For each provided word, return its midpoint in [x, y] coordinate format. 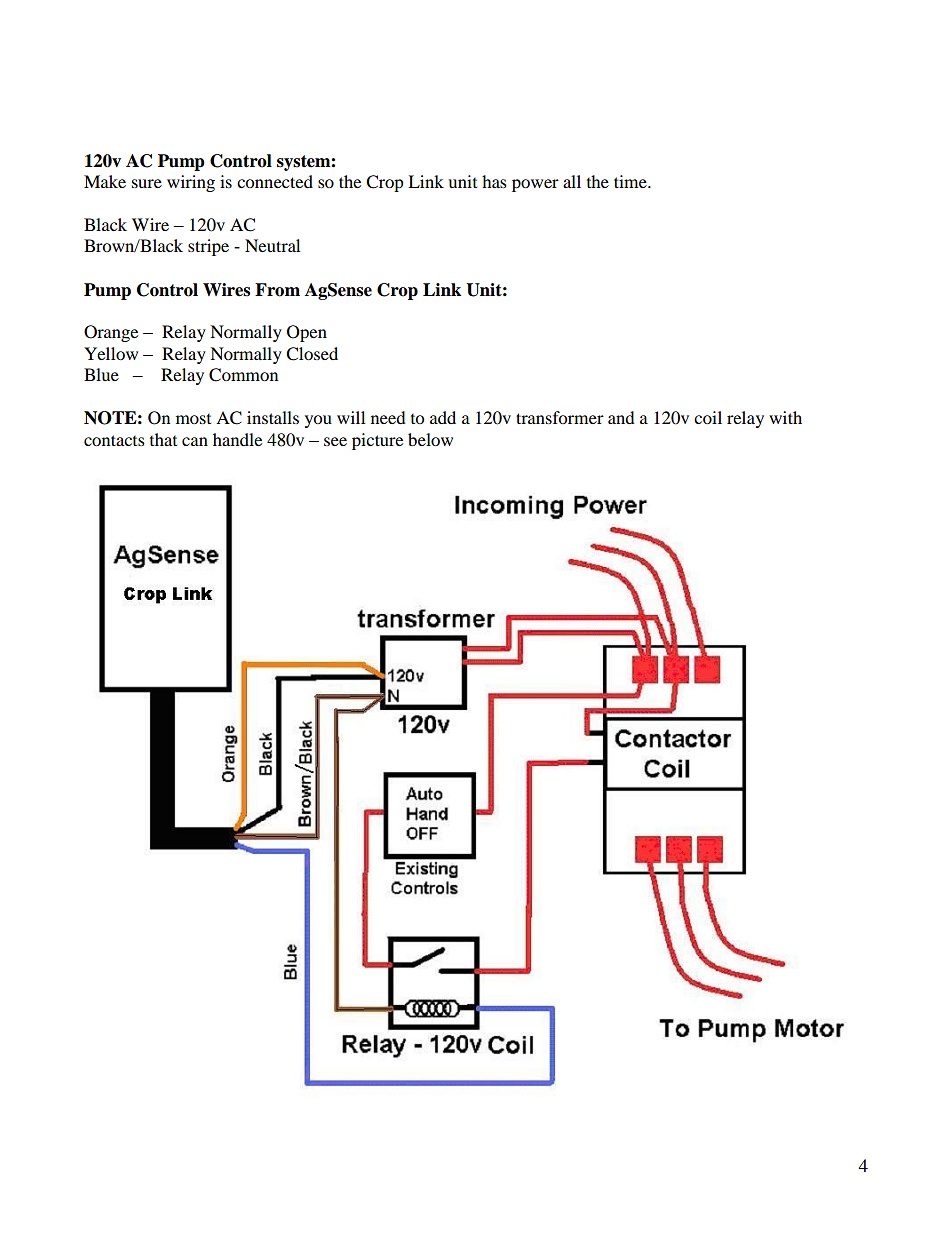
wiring [191, 183]
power [535, 185]
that [163, 439]
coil [708, 417]
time [631, 181]
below [430, 439]
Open [307, 333]
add [443, 417]
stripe [208, 247]
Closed [312, 354]
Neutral [272, 245]
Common [243, 375]
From [277, 290]
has [494, 181]
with [785, 417]
